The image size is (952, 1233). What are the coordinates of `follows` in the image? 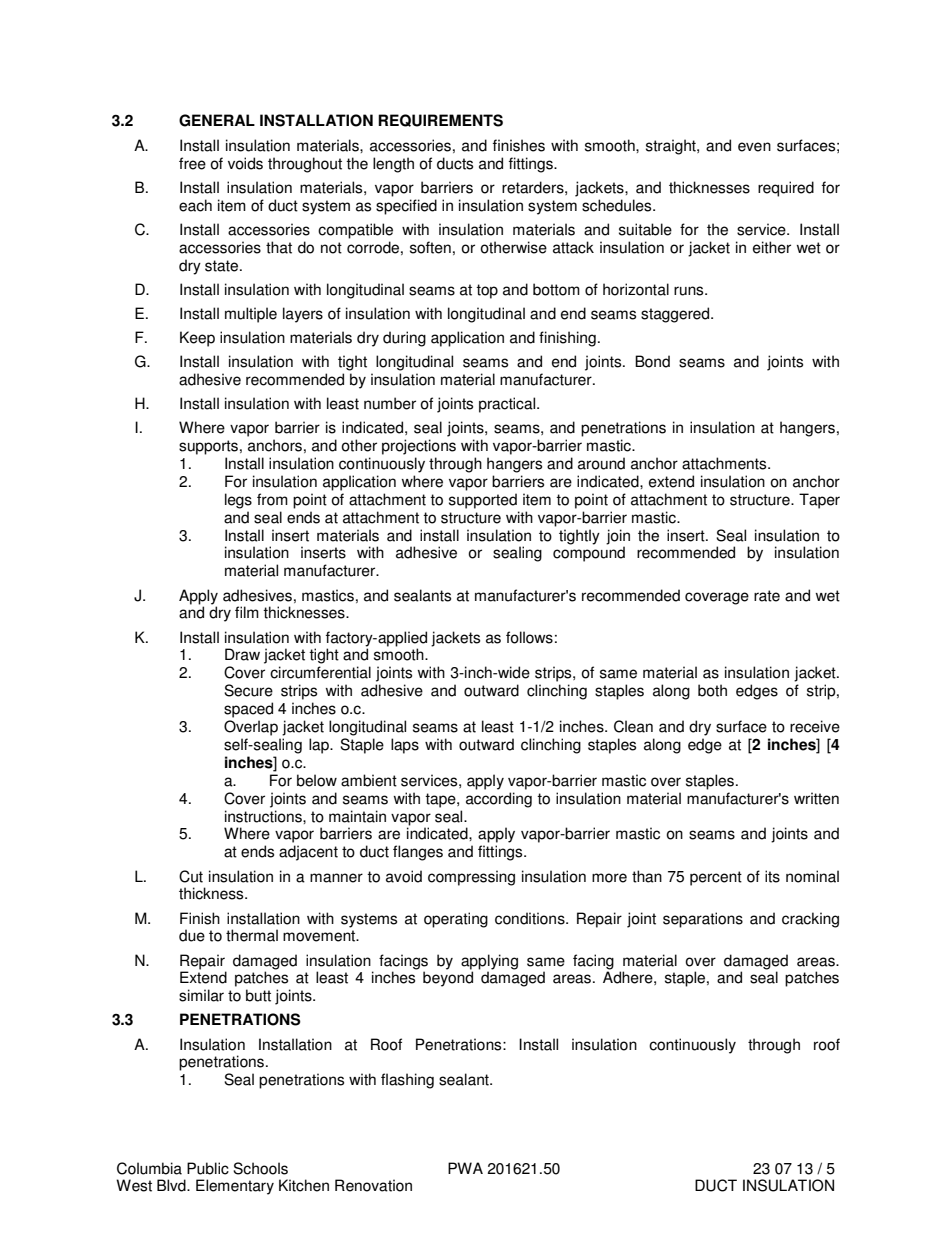 It's located at (529, 637).
